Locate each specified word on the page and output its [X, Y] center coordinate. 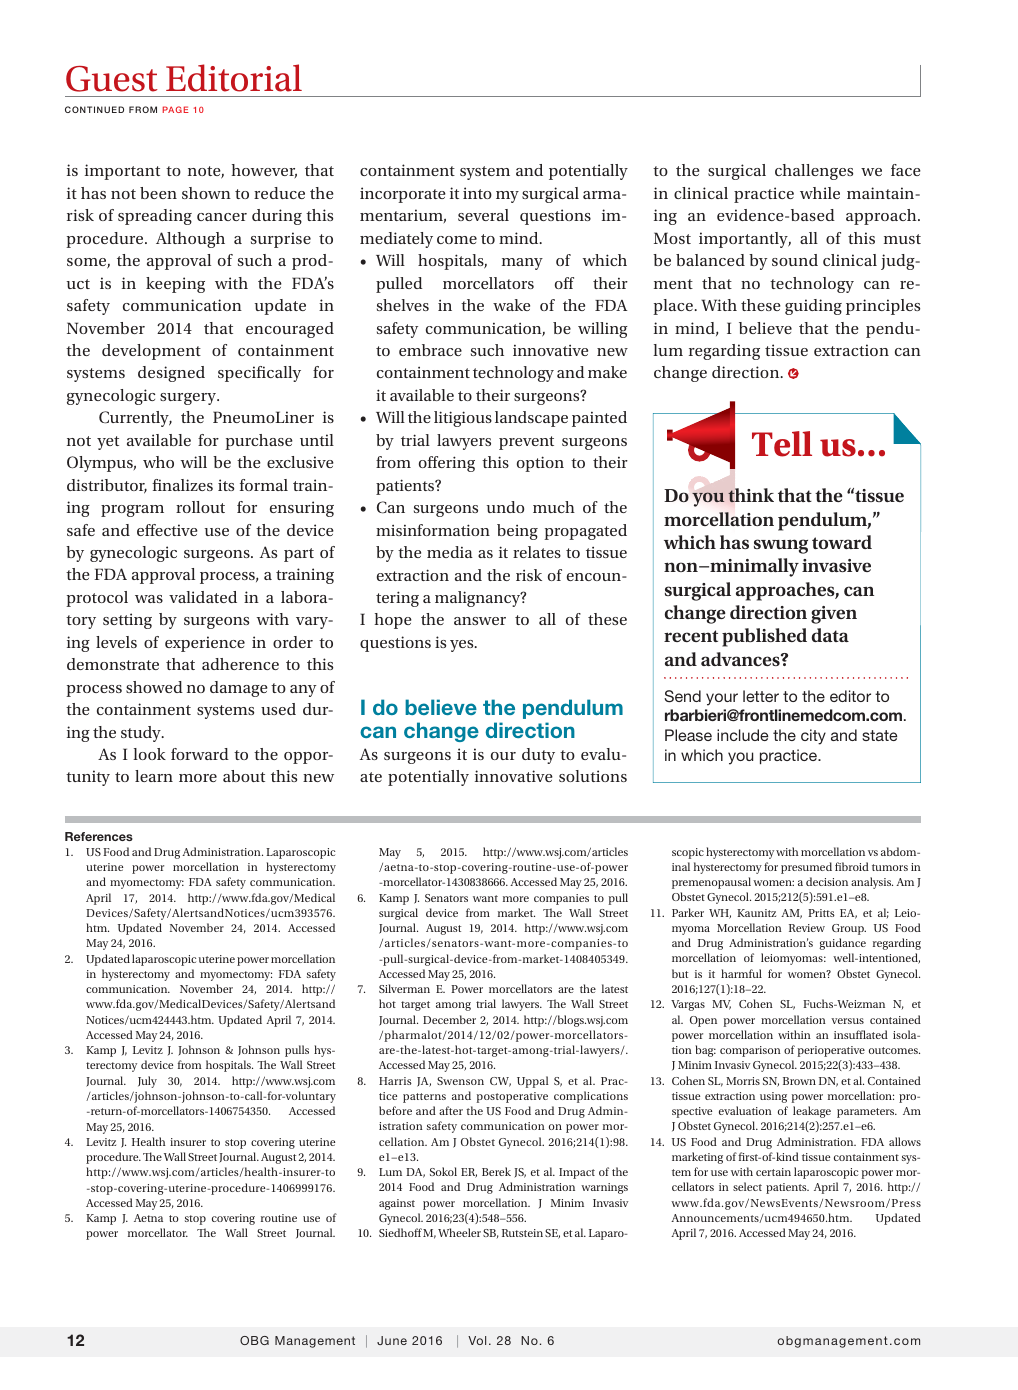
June [392, 1340]
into [477, 193]
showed [154, 687]
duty [538, 756]
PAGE [176, 109]
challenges [814, 172]
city [813, 737]
